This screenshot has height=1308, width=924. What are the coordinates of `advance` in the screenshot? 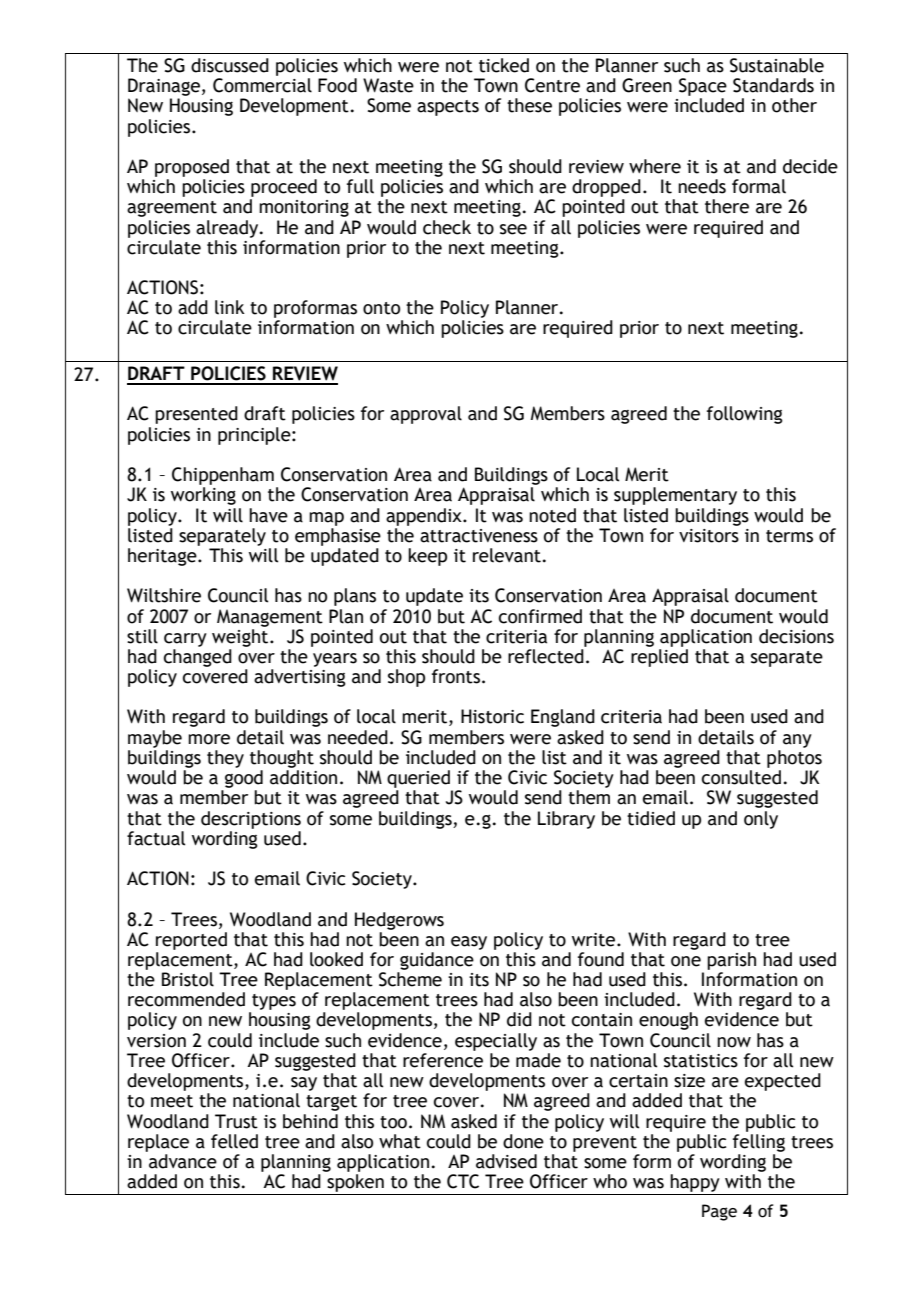 It's located at (183, 1161).
